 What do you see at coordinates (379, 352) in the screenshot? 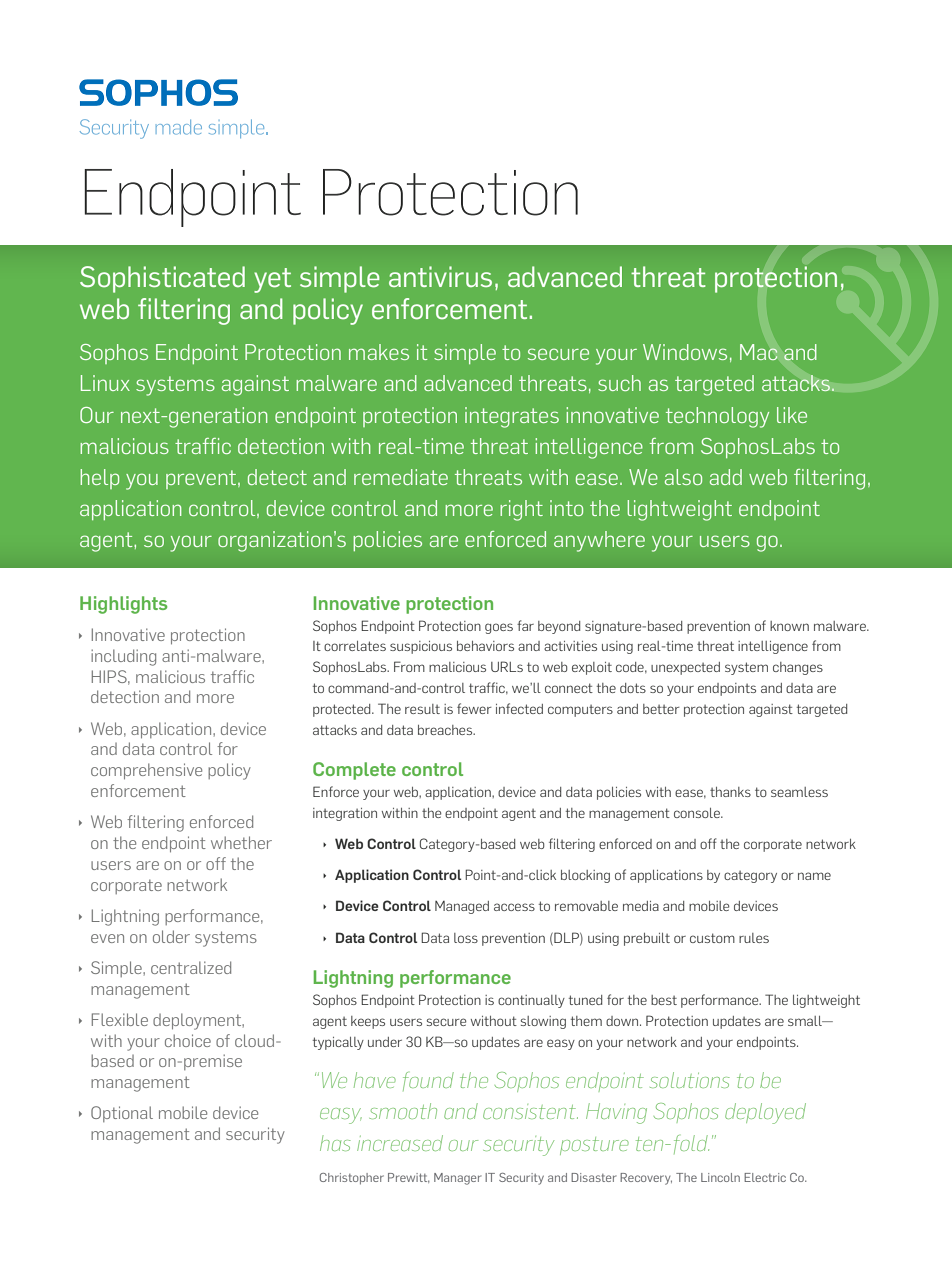
I see `makes` at bounding box center [379, 352].
